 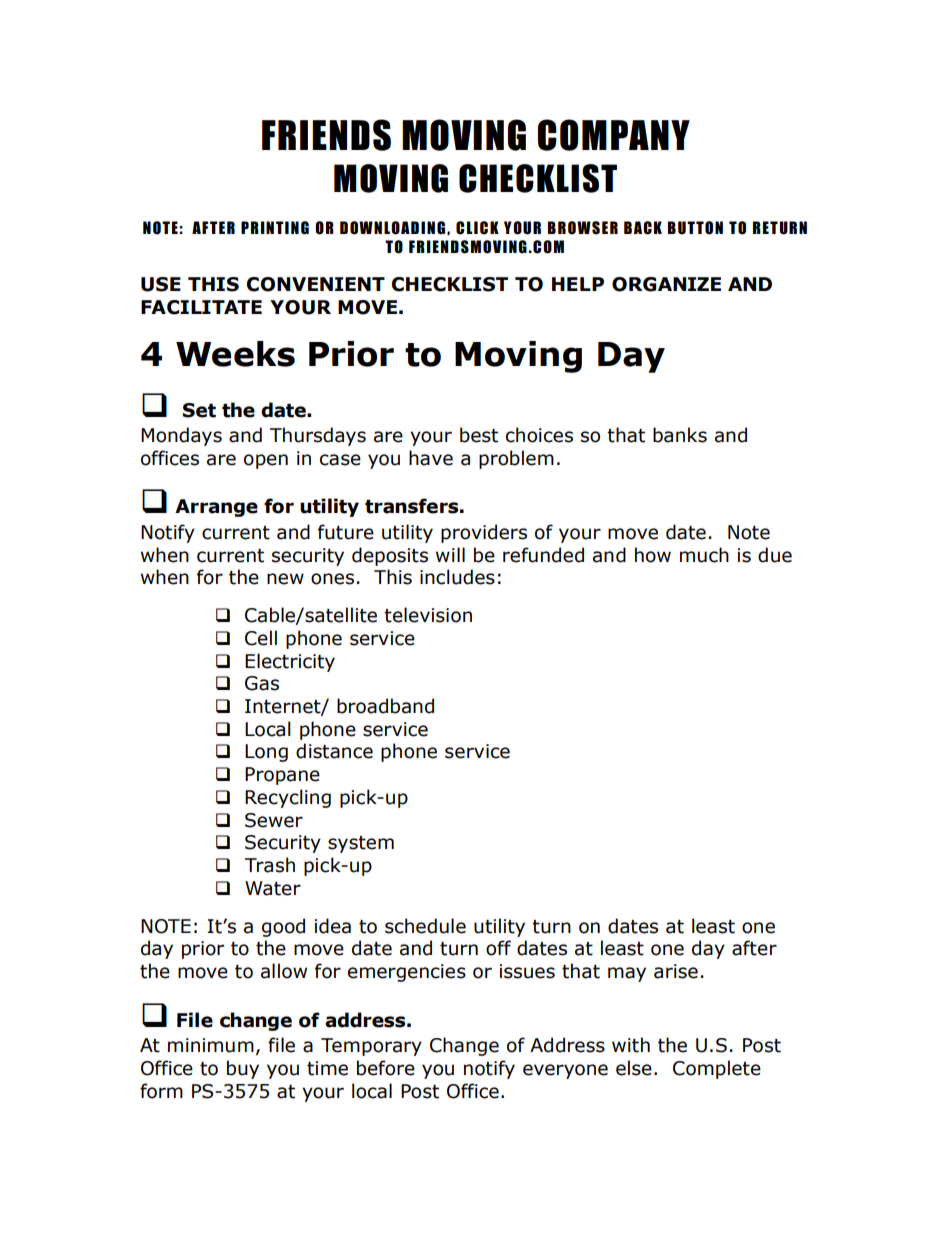 I want to click on before, so click(x=386, y=1068).
